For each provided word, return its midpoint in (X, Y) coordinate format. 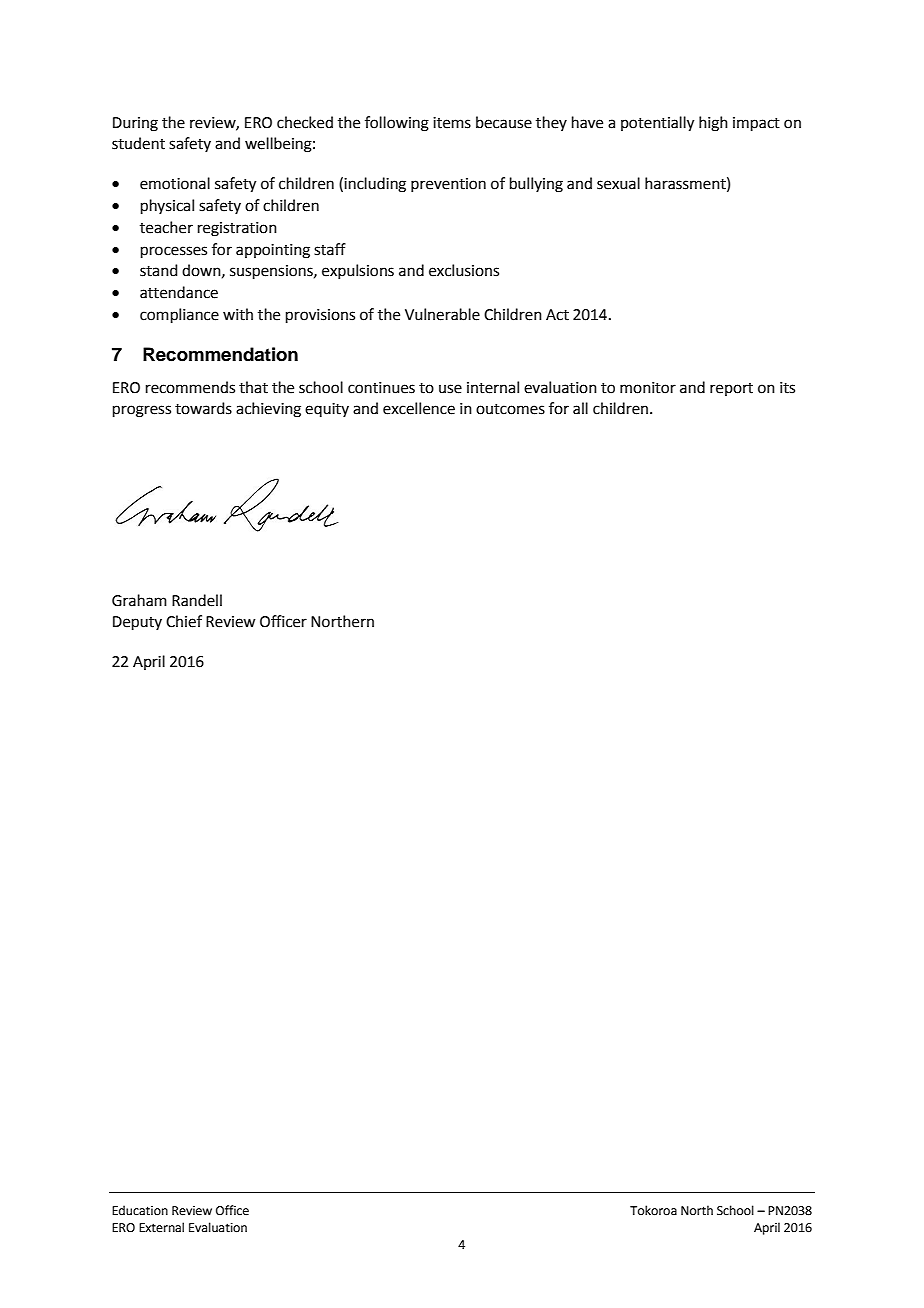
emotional (175, 183)
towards (203, 408)
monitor (648, 388)
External (161, 1227)
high (713, 124)
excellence (419, 408)
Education (140, 1210)
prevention (448, 185)
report (731, 389)
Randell (197, 600)
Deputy (137, 623)
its (787, 388)
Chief (184, 621)
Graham (139, 600)
